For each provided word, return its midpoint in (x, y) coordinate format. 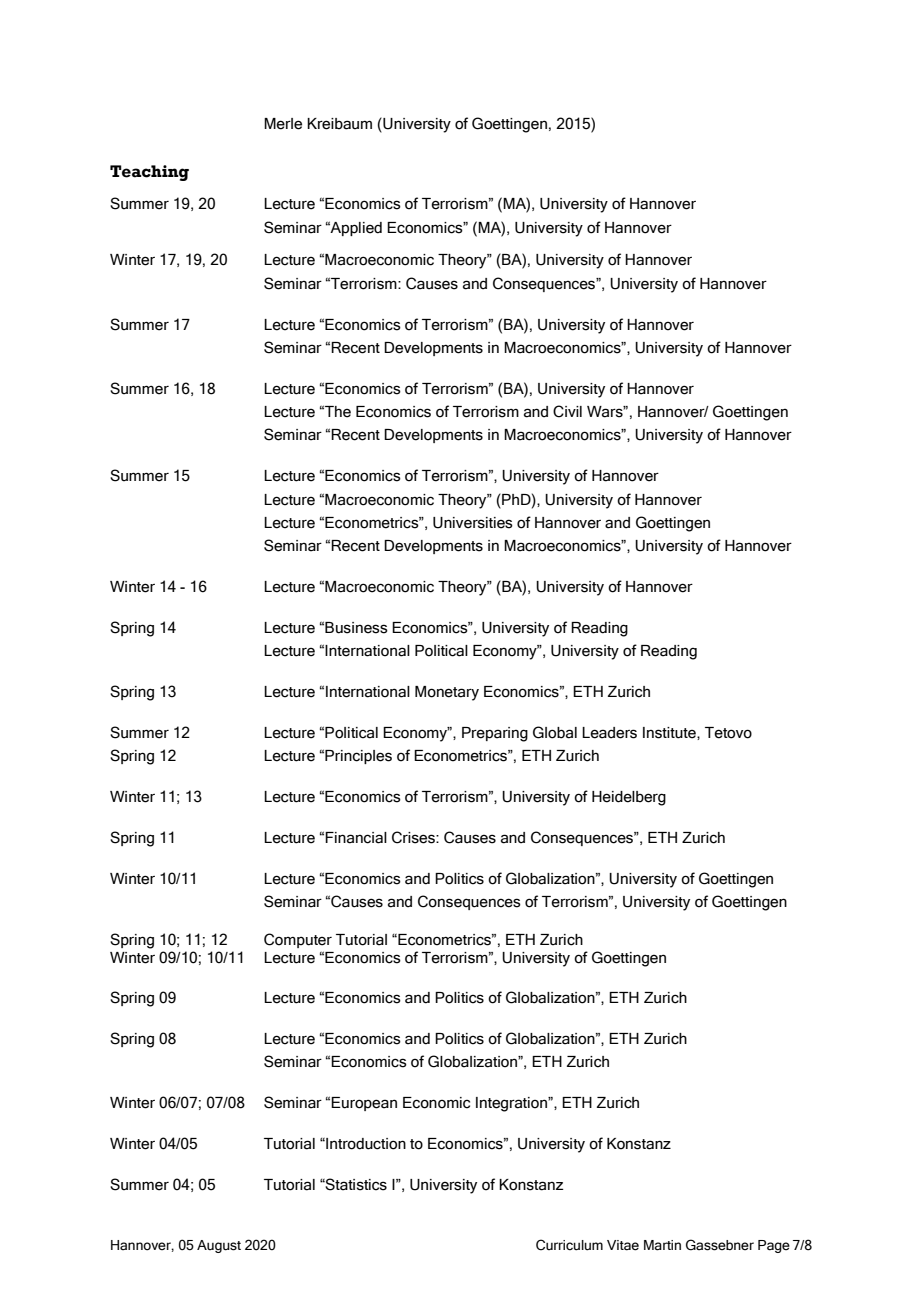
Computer (298, 940)
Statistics (355, 1184)
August (219, 1246)
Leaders (609, 733)
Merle (283, 124)
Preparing (495, 734)
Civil (567, 411)
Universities (473, 523)
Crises (414, 837)
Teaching (149, 173)
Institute (670, 733)
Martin (662, 1245)
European (364, 1104)
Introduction (365, 1144)
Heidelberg (629, 798)
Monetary (447, 693)
